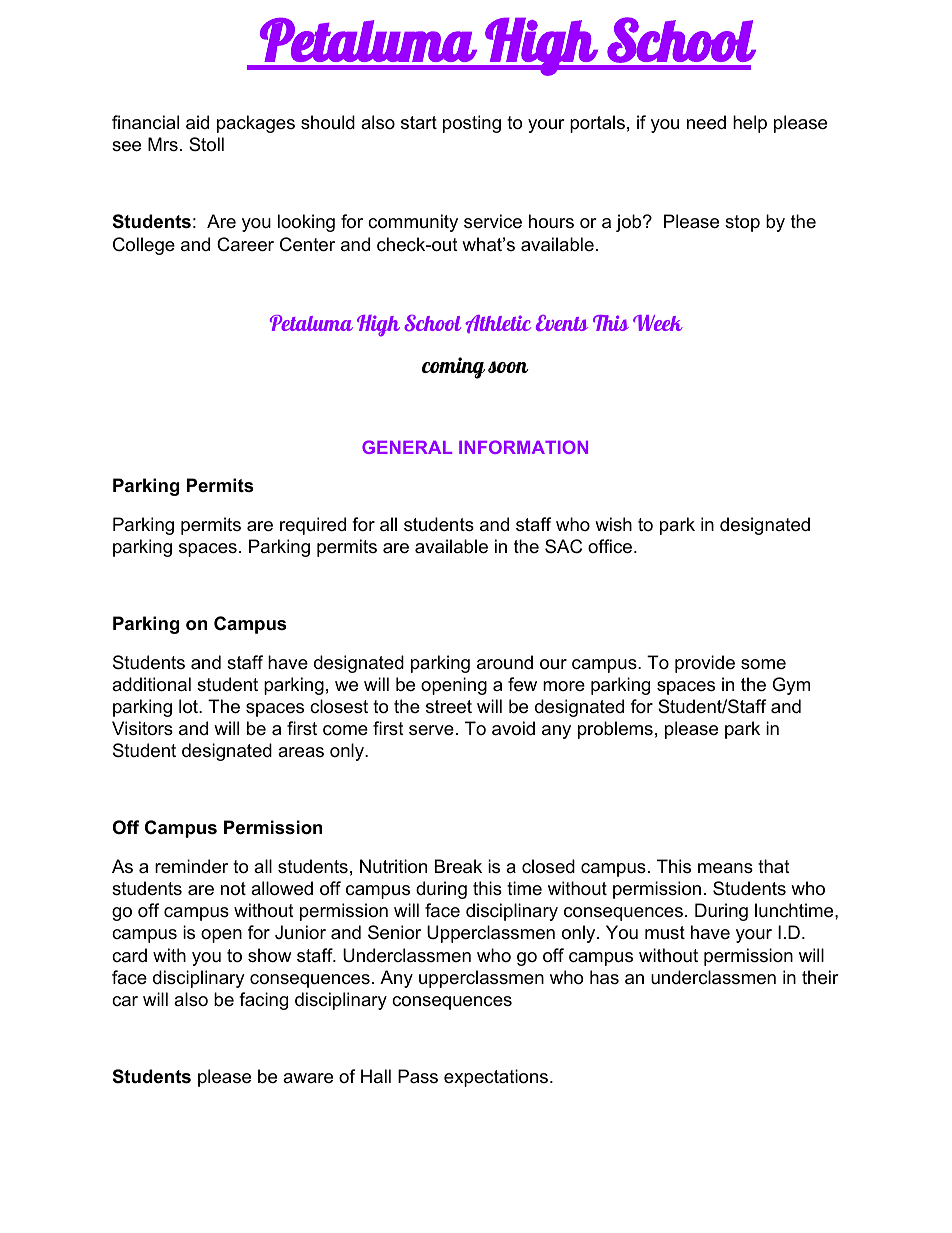  Describe the element at coordinates (206, 144) in the screenshot. I see `Stoll` at that location.
